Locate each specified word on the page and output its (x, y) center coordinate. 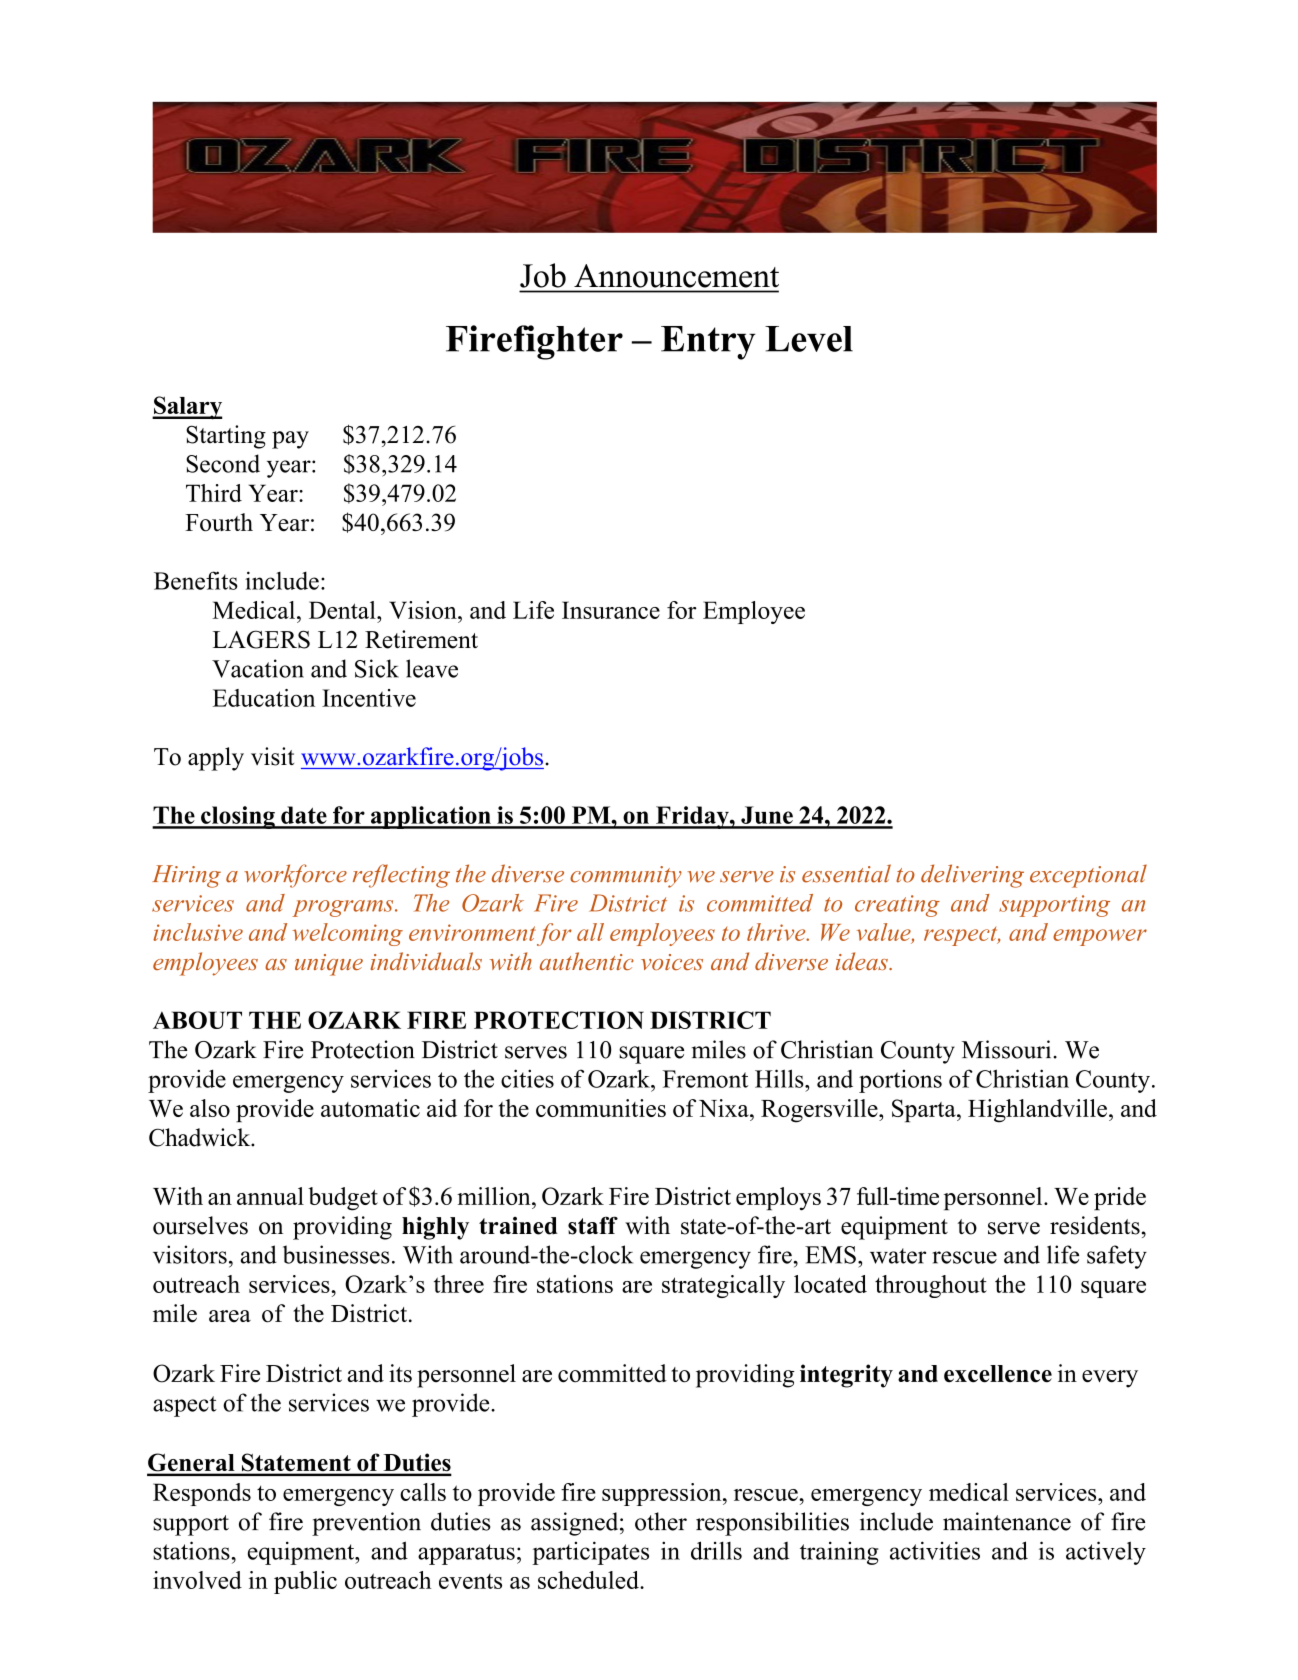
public (305, 1582)
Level (809, 339)
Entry (708, 343)
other (661, 1521)
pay (290, 440)
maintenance (1007, 1521)
